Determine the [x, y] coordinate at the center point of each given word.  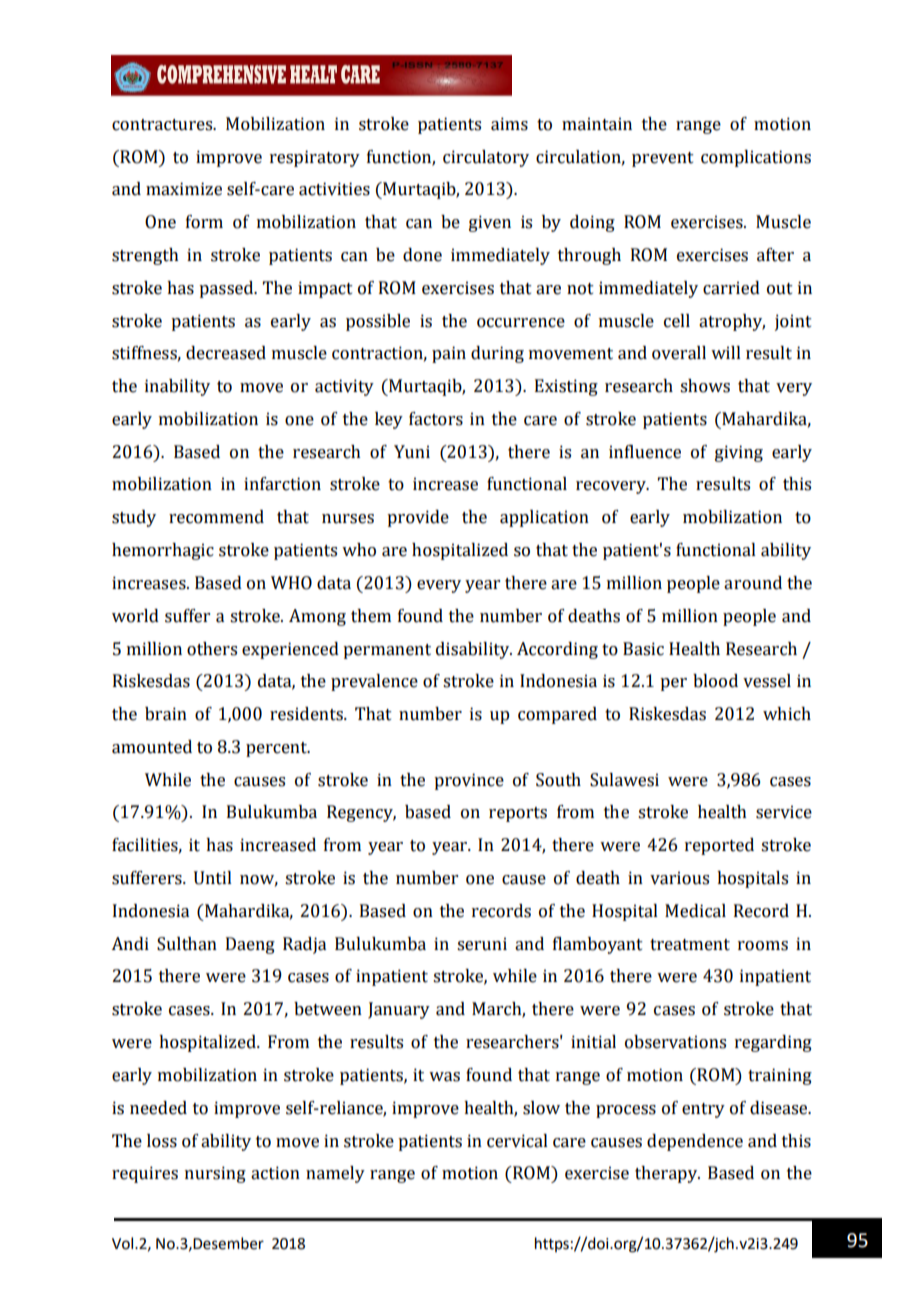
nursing [215, 1174]
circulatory [486, 158]
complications [756, 158]
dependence [695, 1142]
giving [739, 453]
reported [719, 846]
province [469, 781]
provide [418, 518]
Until [213, 878]
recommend [216, 517]
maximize [184, 189]
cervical [517, 1141]
